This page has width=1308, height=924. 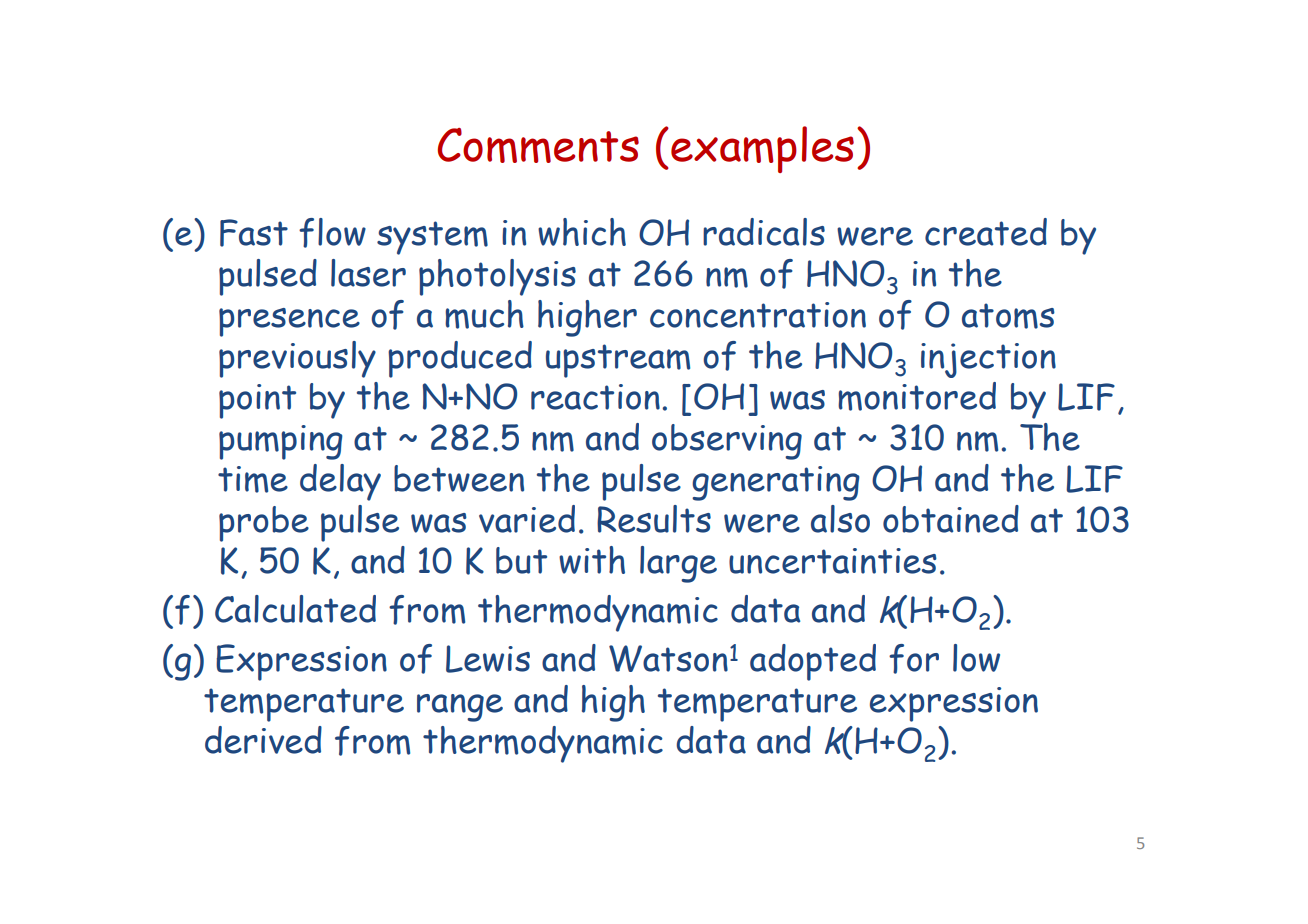 I want to click on observing, so click(x=727, y=442).
